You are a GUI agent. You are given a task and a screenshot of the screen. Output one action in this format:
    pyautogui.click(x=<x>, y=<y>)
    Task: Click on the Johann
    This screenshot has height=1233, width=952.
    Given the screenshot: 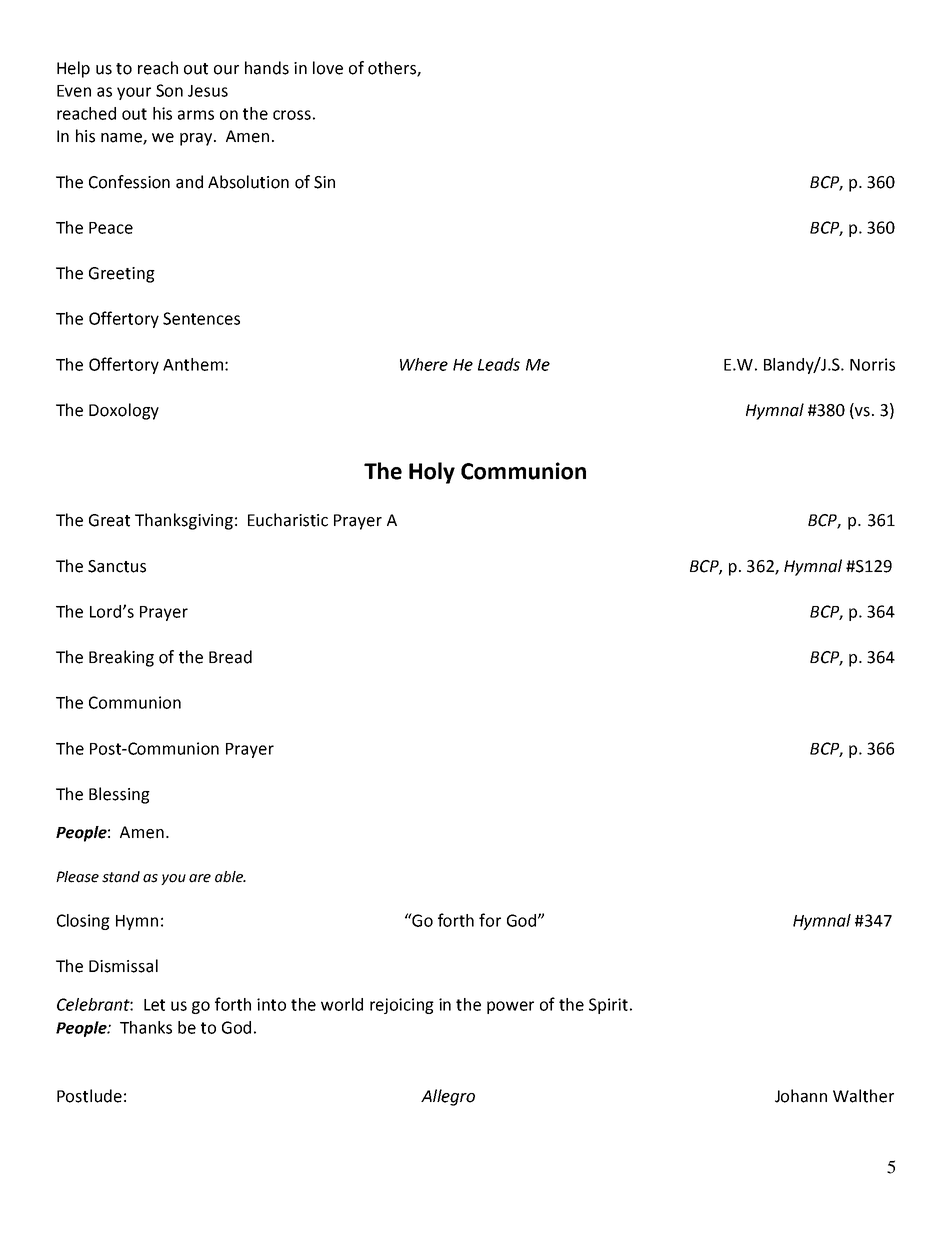 What is the action you would take?
    pyautogui.click(x=801, y=1096)
